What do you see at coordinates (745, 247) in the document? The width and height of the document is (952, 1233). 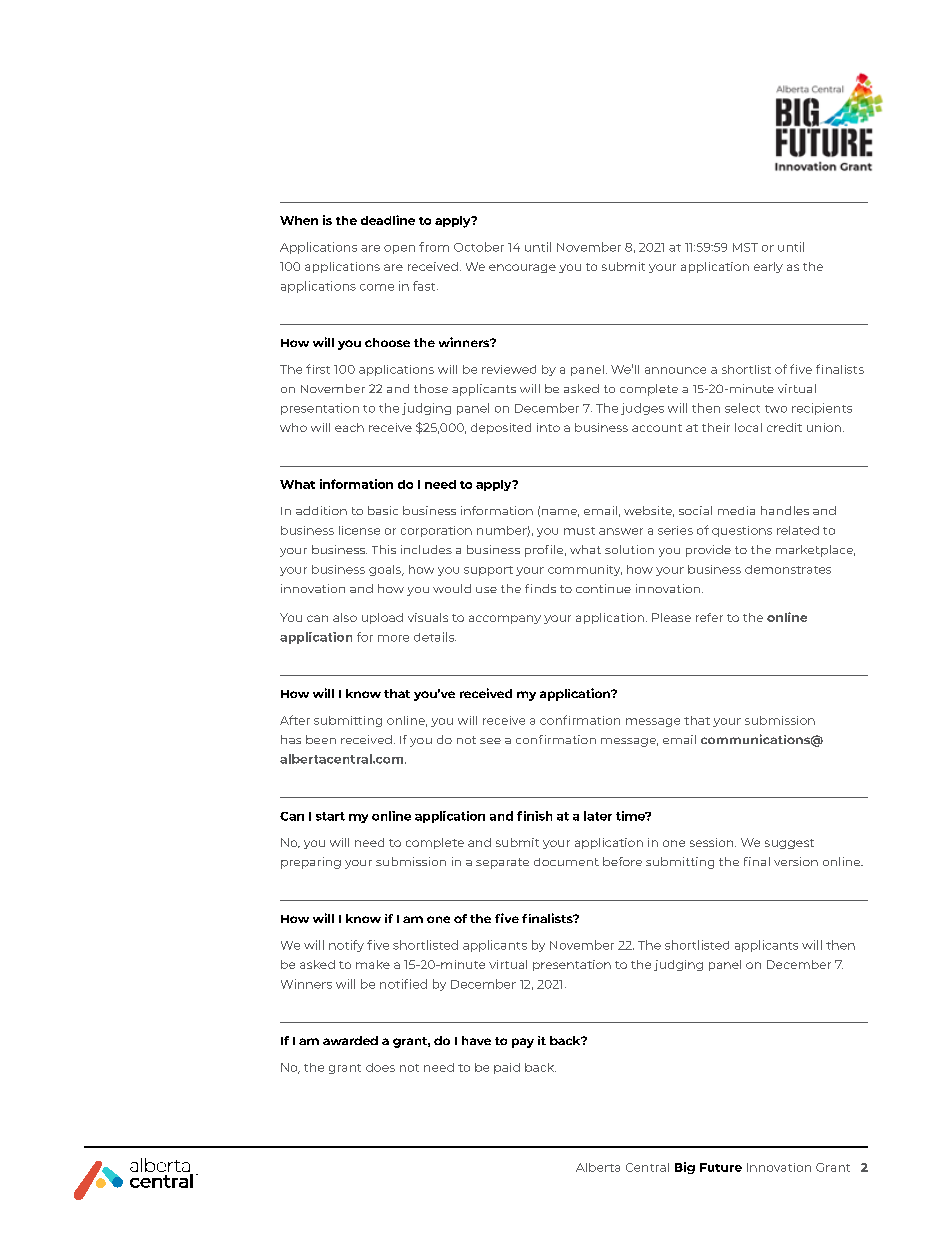 I see `MST` at bounding box center [745, 247].
